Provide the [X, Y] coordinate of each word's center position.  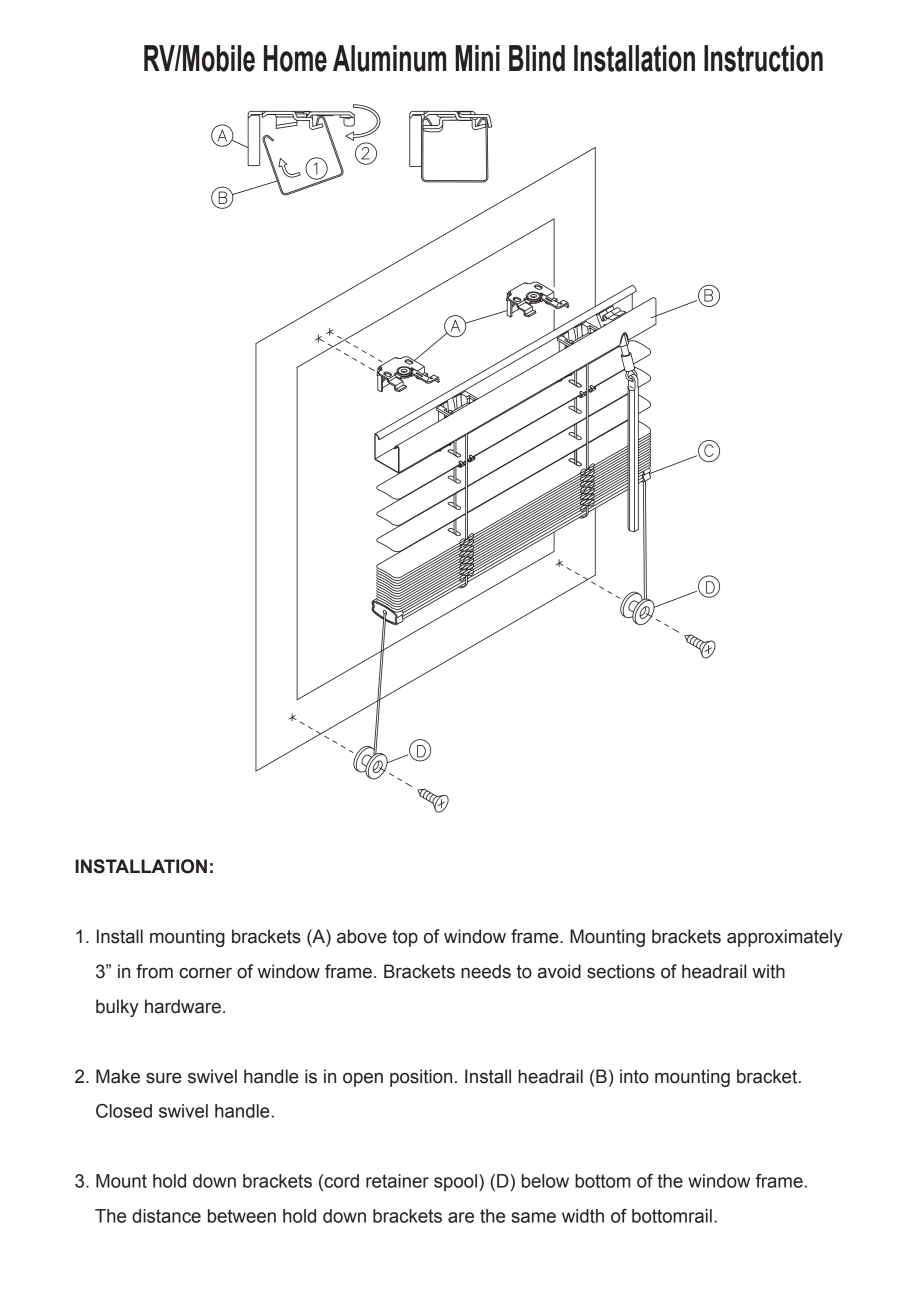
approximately [785, 938]
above [362, 936]
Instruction [763, 58]
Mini [478, 58]
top [405, 938]
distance [166, 1216]
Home [295, 58]
